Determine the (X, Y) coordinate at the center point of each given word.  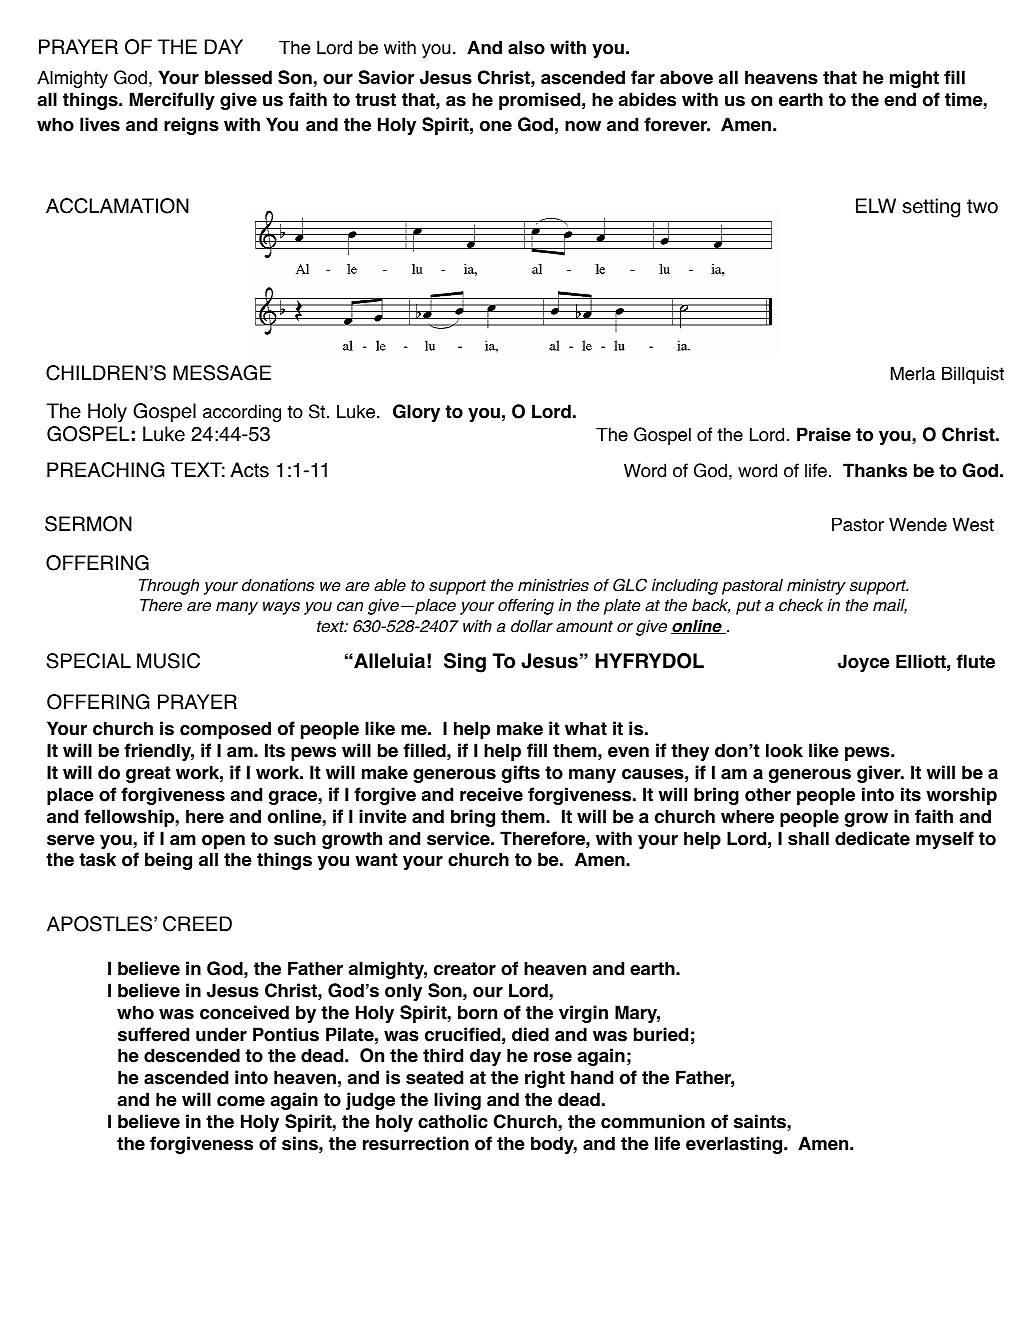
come (241, 1101)
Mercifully (172, 101)
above (686, 77)
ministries (553, 585)
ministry (816, 587)
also (526, 47)
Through (169, 587)
